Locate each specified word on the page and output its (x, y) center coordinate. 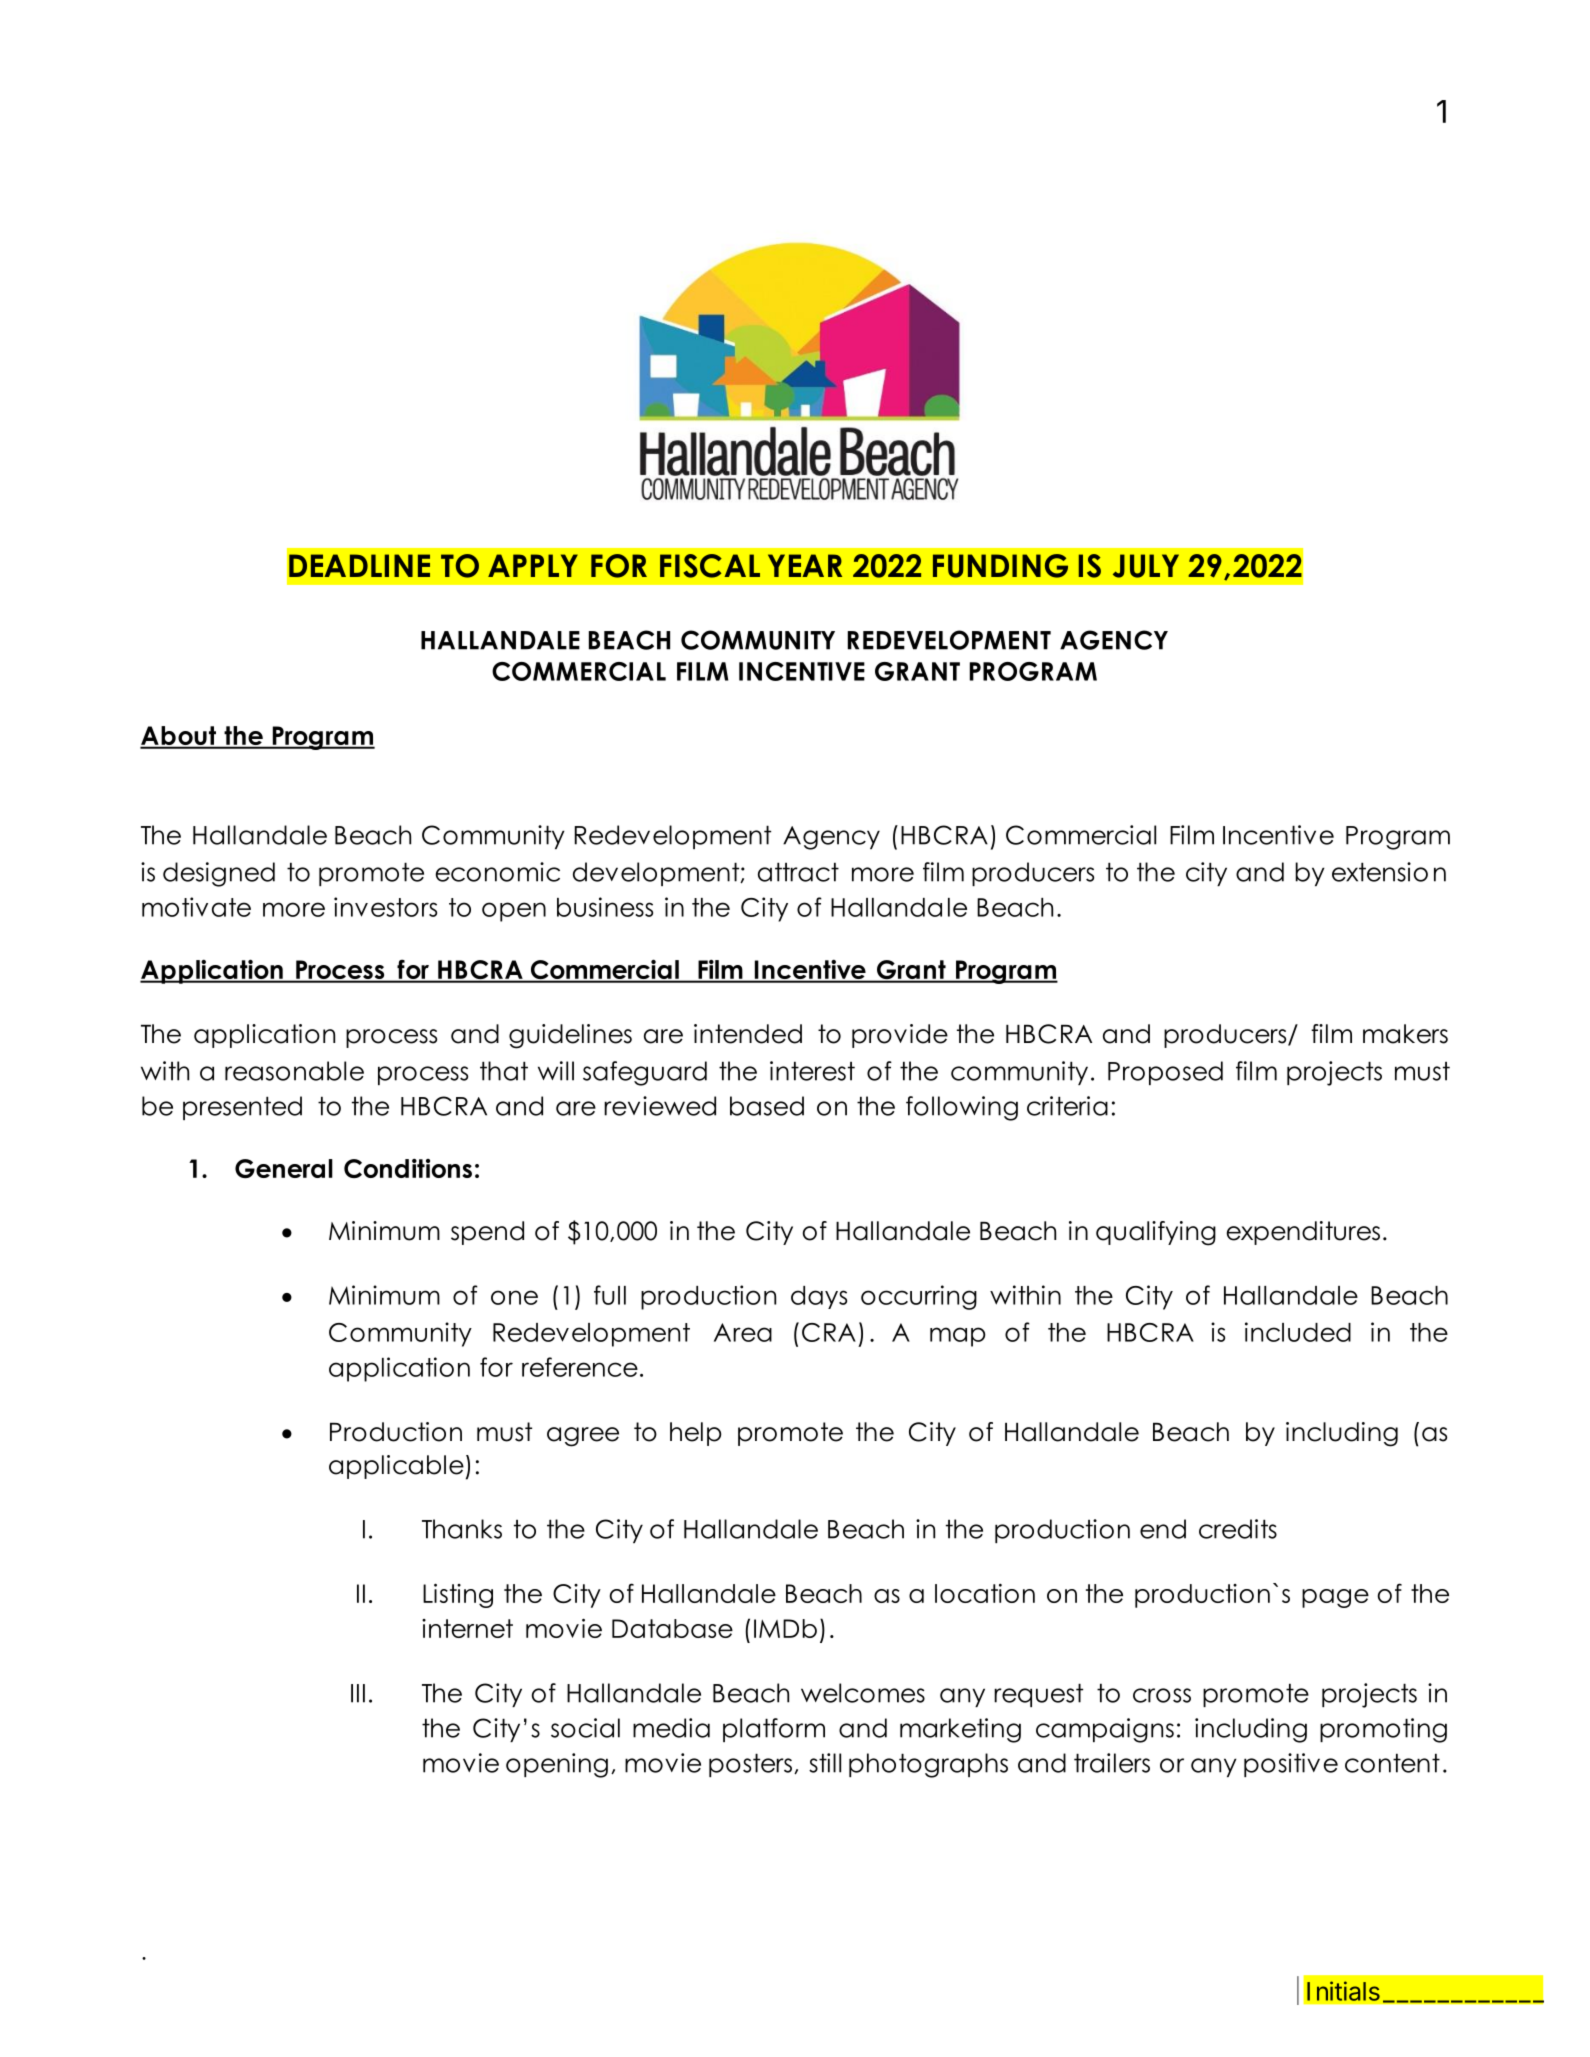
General (284, 1168)
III (358, 1693)
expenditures (1303, 1233)
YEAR (805, 565)
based (767, 1106)
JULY (1146, 566)
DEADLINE (359, 565)
